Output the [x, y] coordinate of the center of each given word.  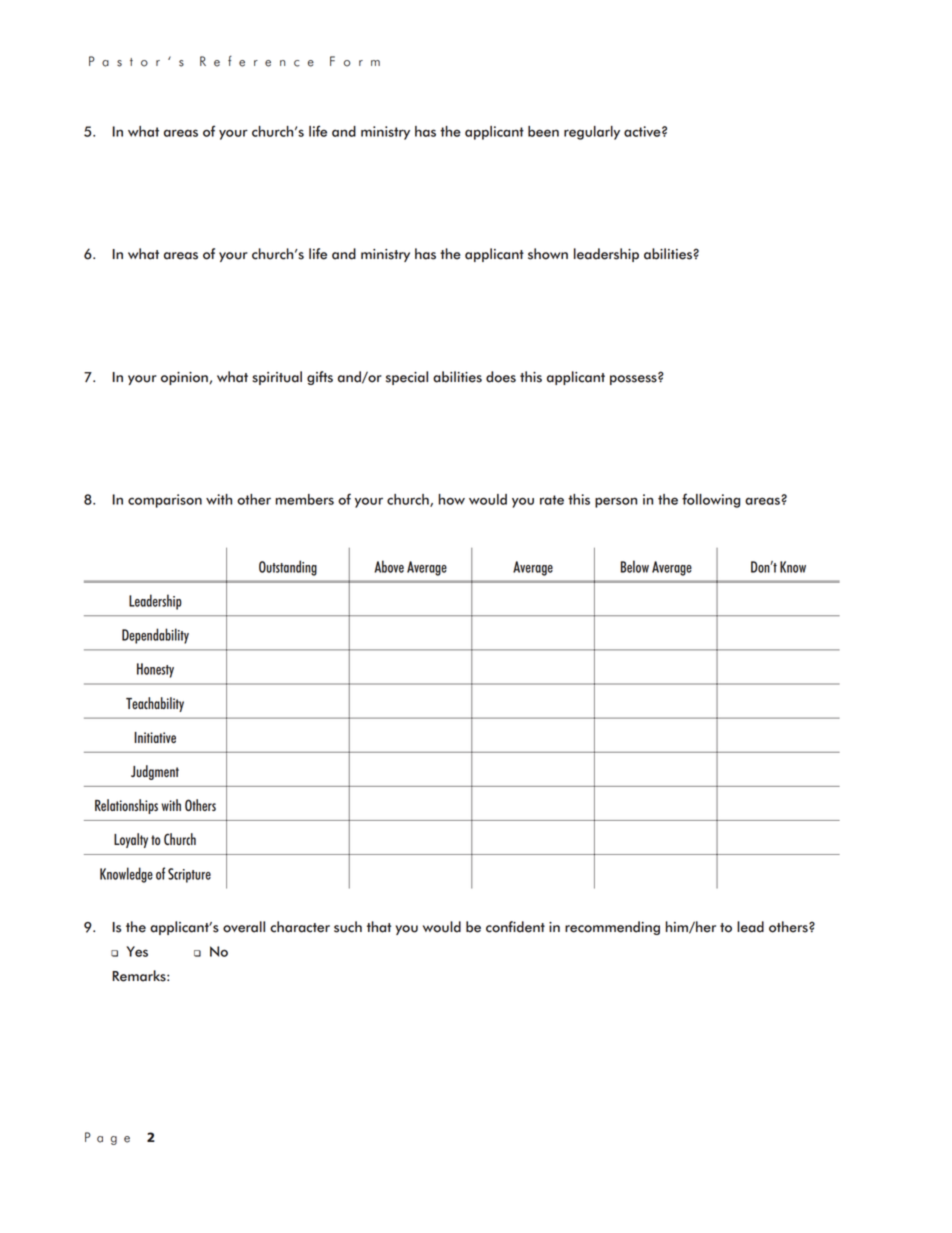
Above [389, 566]
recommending [612, 928]
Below [635, 566]
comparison [165, 501]
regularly [592, 133]
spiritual [277, 378]
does [501, 377]
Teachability [155, 704]
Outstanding [288, 568]
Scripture [189, 875]
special [407, 378]
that [379, 927]
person [616, 502]
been [543, 131]
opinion [185, 378]
